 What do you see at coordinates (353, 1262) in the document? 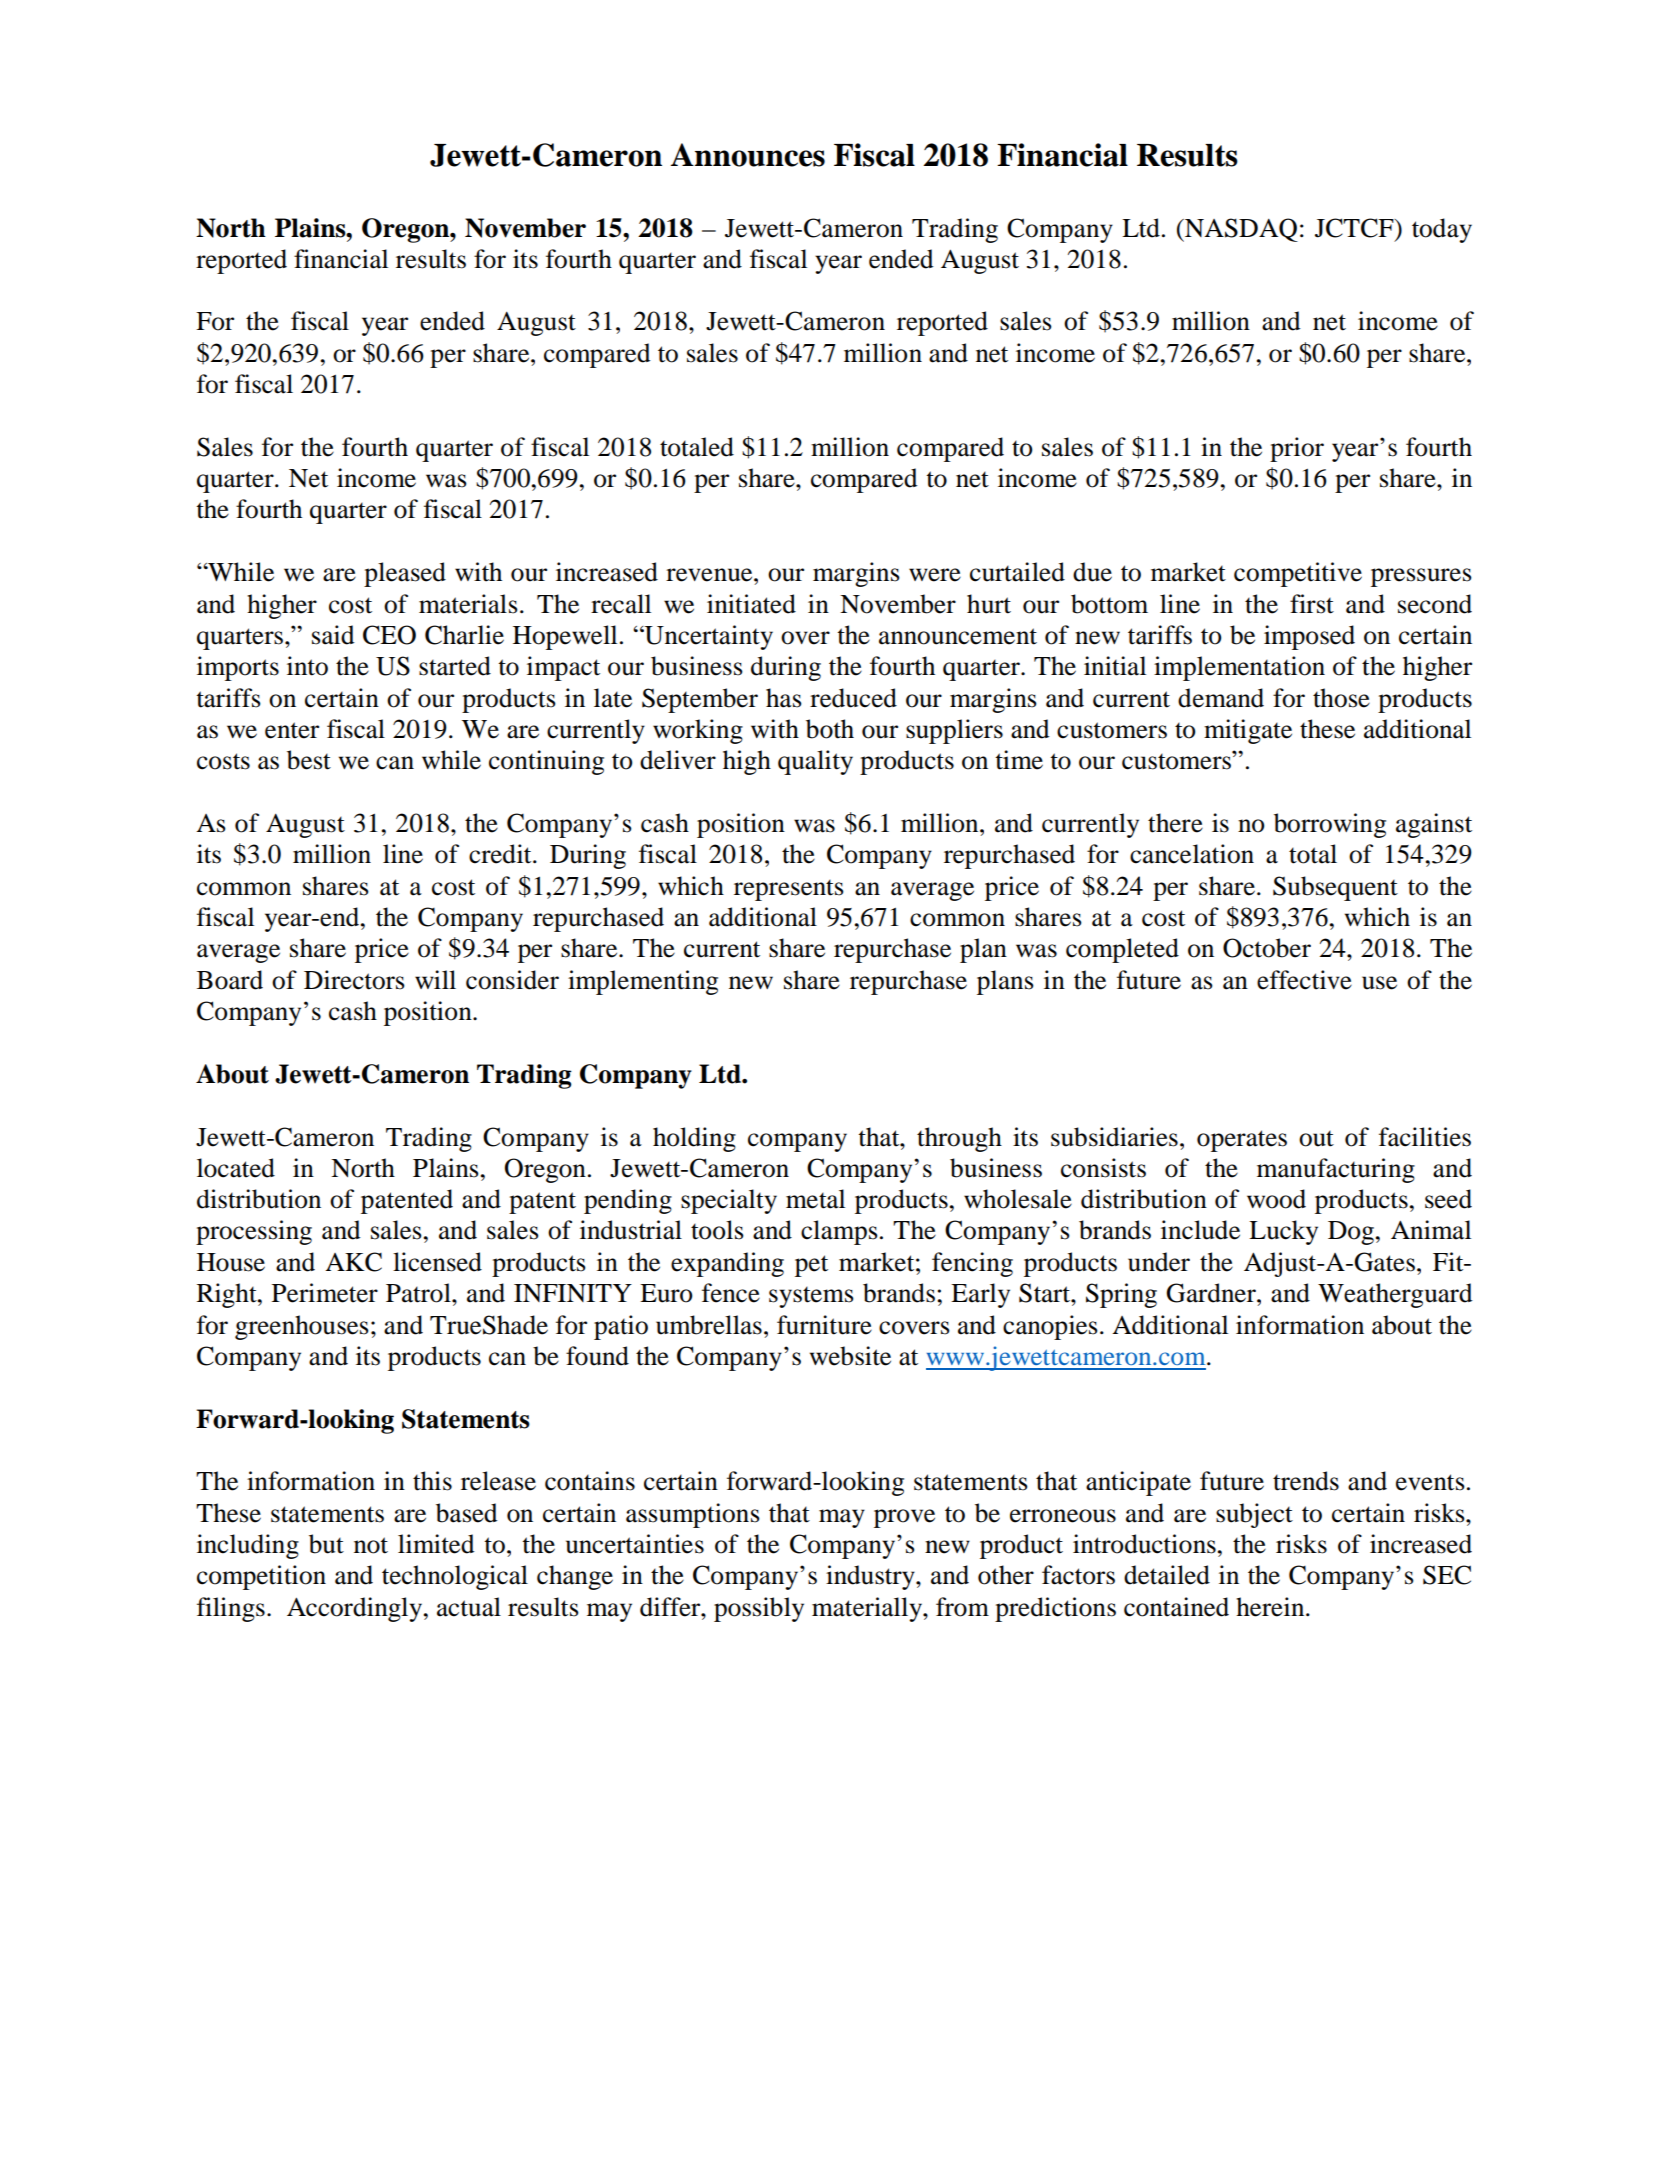
I see `AKC` at bounding box center [353, 1262].
